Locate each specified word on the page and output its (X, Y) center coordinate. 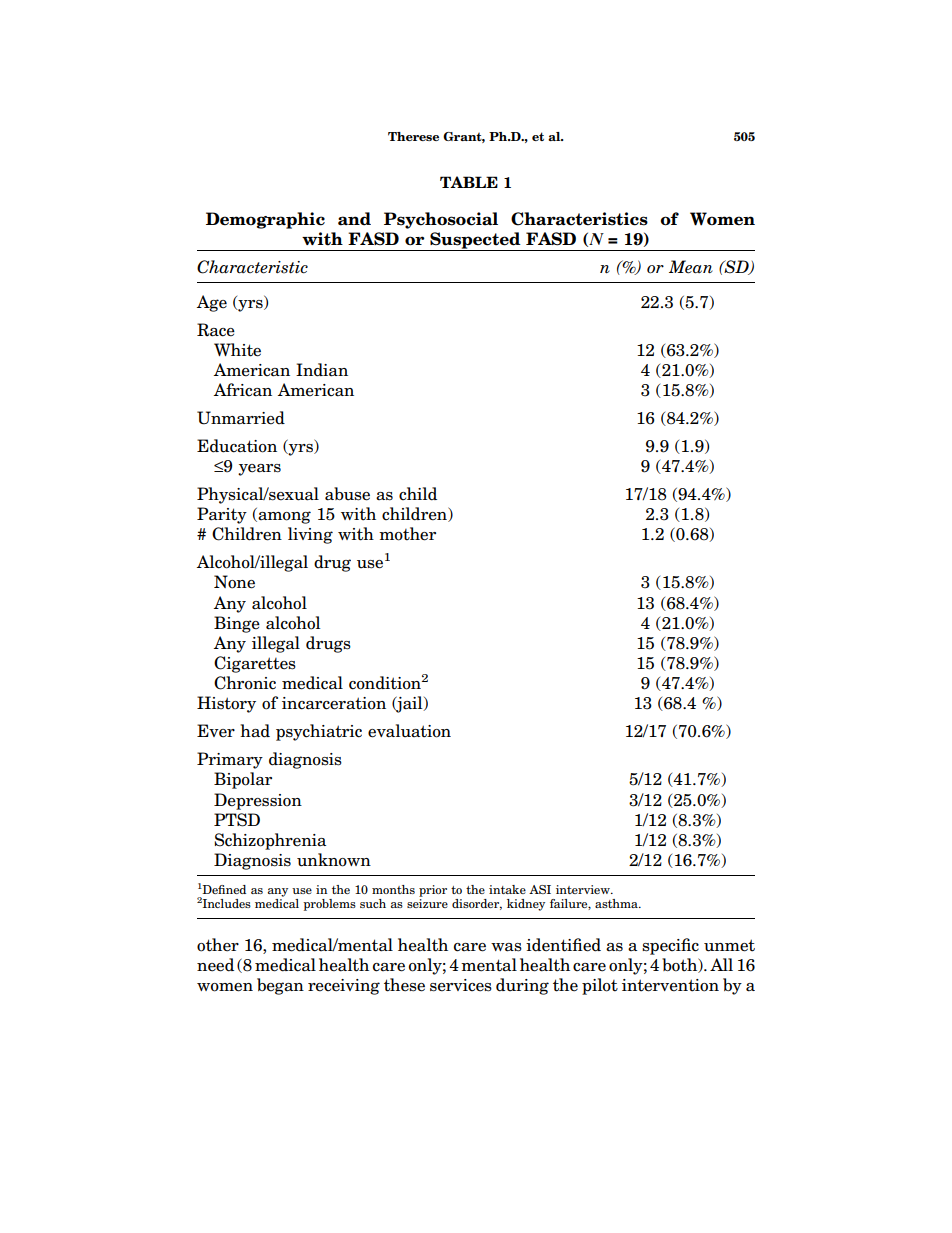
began (280, 986)
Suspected (475, 241)
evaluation (409, 731)
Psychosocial (441, 220)
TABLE (469, 182)
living (310, 535)
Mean (691, 267)
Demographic (265, 220)
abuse (347, 494)
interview (584, 889)
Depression (258, 801)
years (259, 470)
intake (507, 889)
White (237, 350)
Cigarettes (255, 664)
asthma (617, 903)
